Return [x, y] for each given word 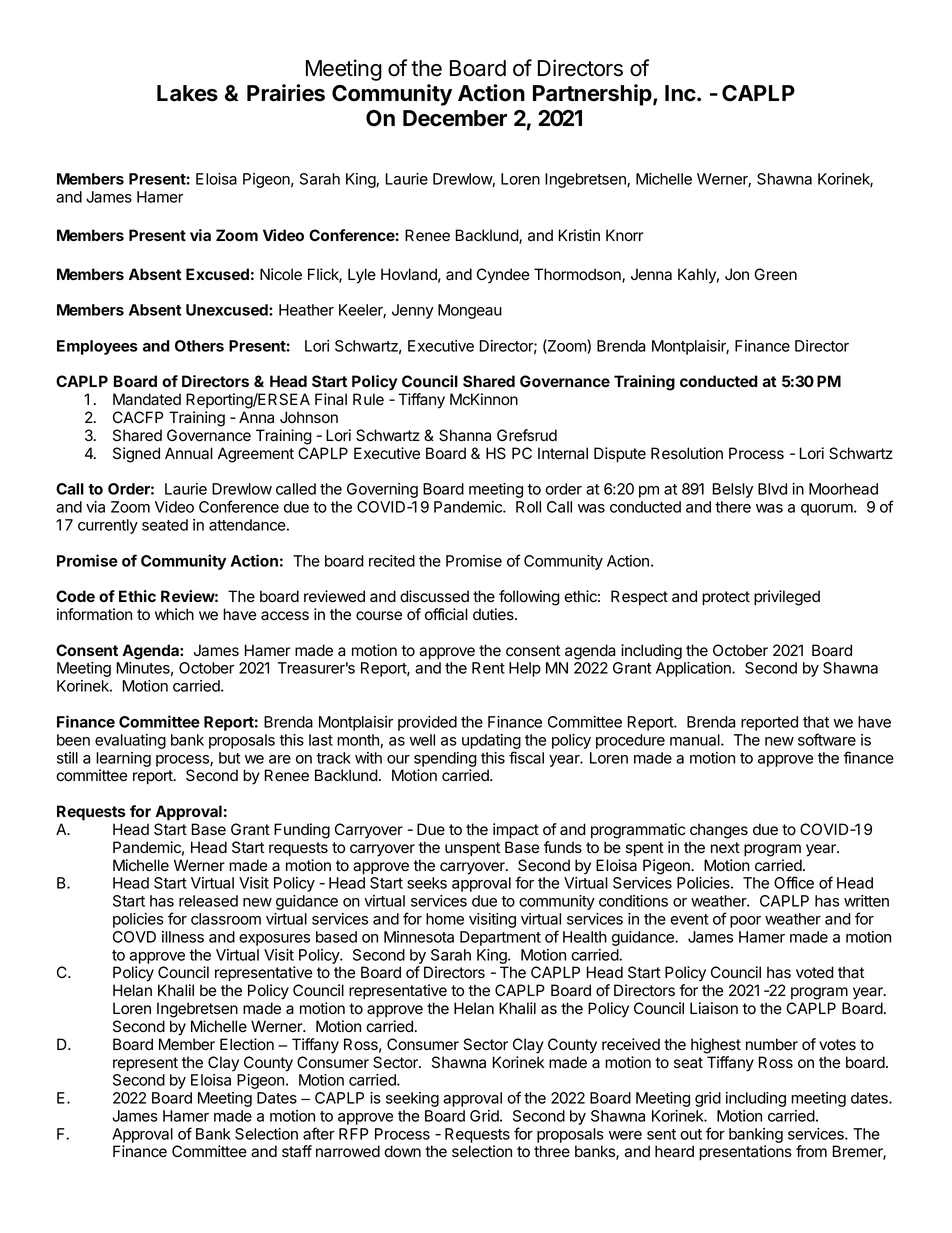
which [174, 614]
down [402, 1151]
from [811, 1151]
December [455, 118]
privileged [787, 598]
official [446, 614]
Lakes [187, 93]
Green [775, 274]
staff [297, 1151]
